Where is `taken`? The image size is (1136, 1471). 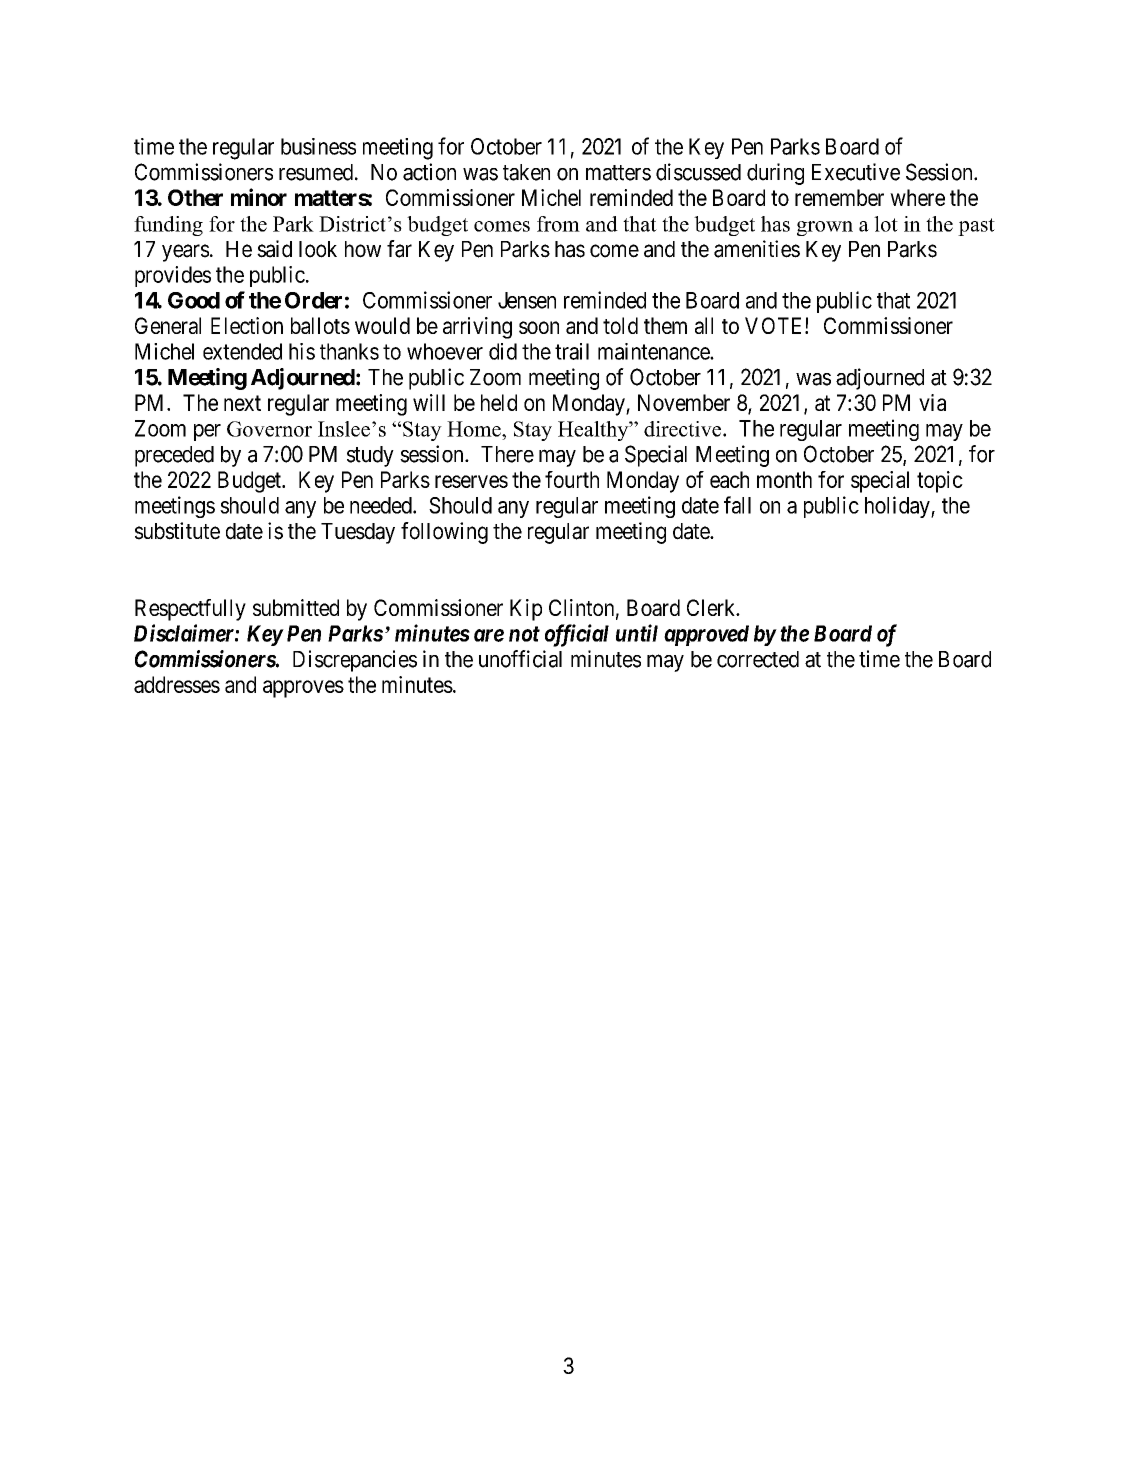 taken is located at coordinates (526, 172).
